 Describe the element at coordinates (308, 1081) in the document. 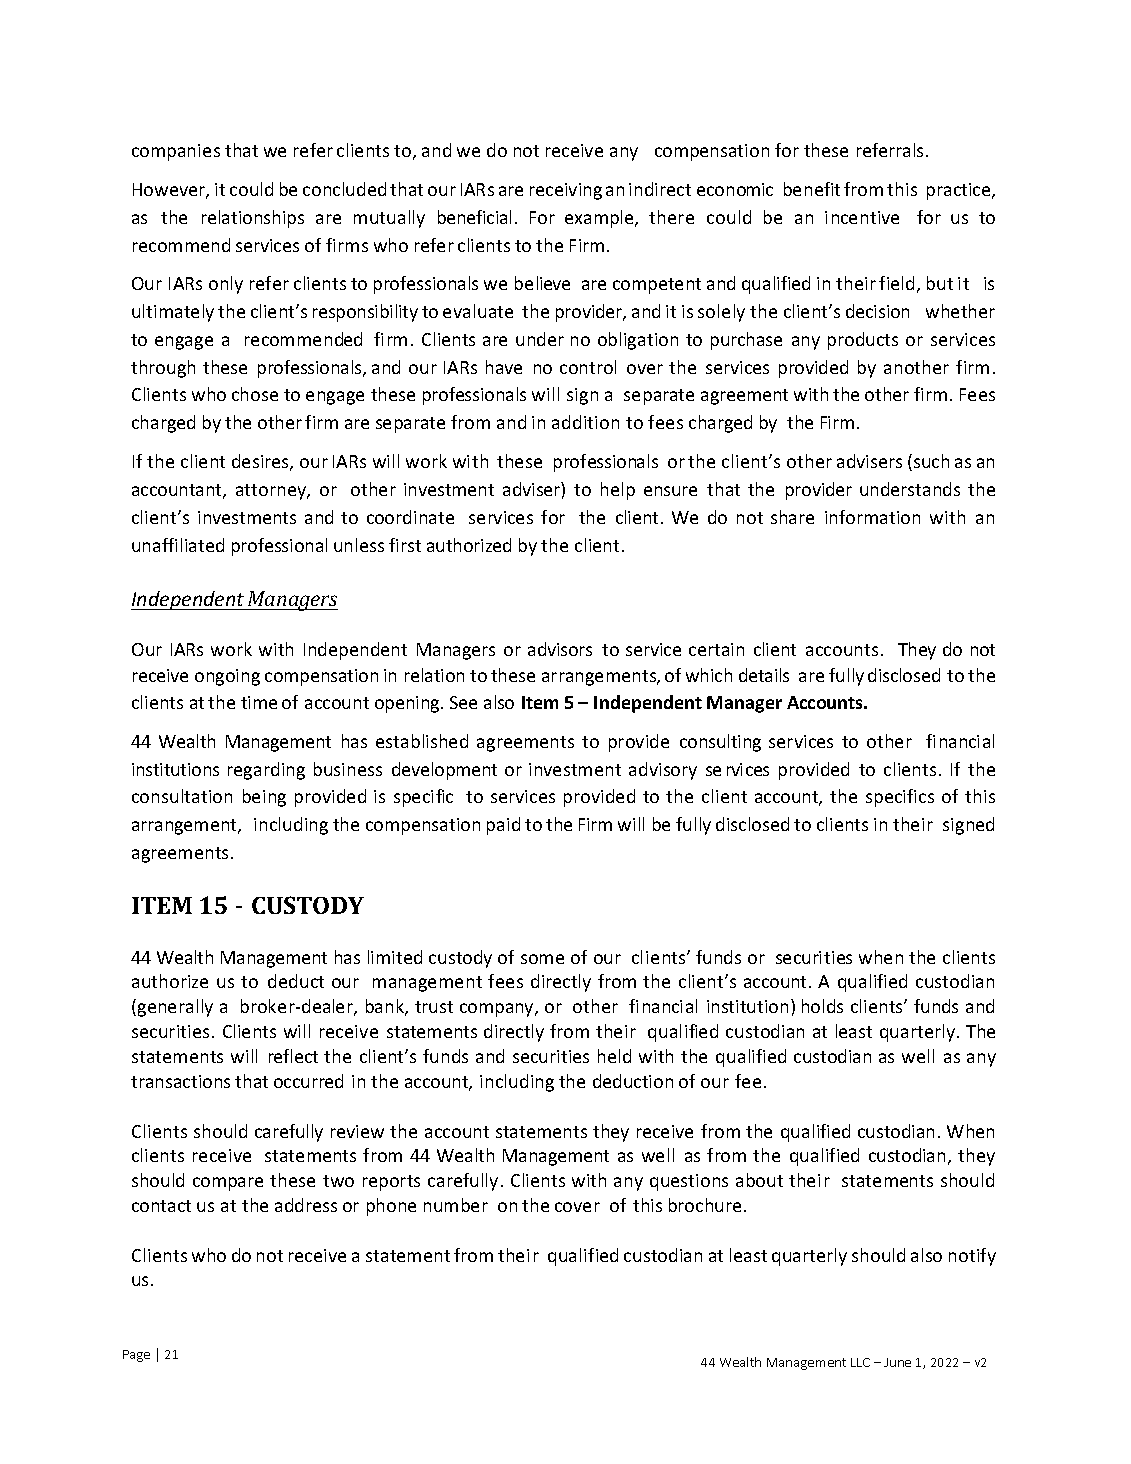

I see `occurred` at that location.
